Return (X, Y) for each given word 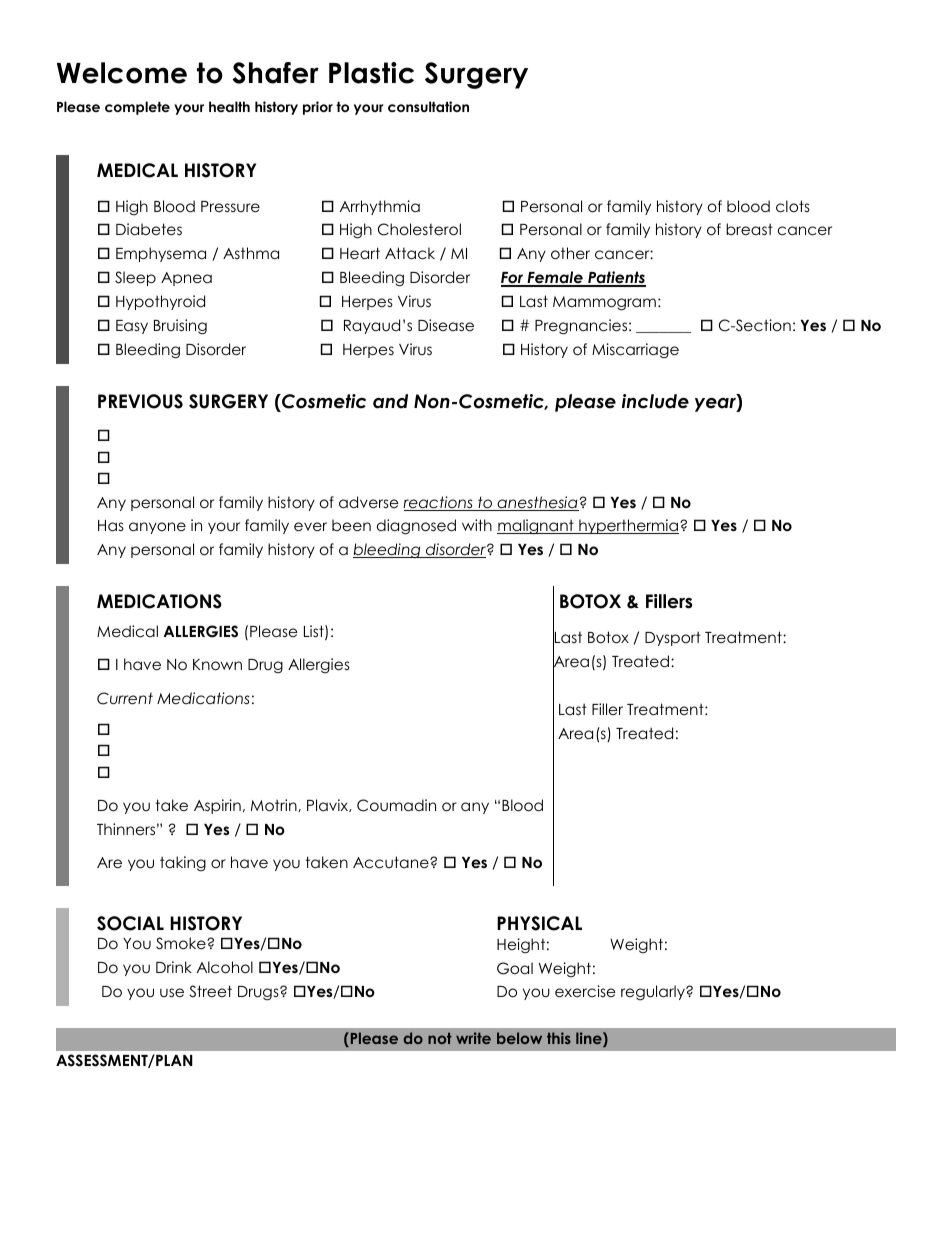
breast (749, 229)
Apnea (186, 279)
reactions (439, 503)
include (655, 401)
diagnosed (416, 527)
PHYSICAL (539, 923)
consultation (428, 106)
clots (793, 206)
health (229, 106)
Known (217, 665)
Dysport (673, 638)
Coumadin (396, 805)
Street (211, 991)
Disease (446, 325)
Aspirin (217, 806)
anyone (157, 528)
